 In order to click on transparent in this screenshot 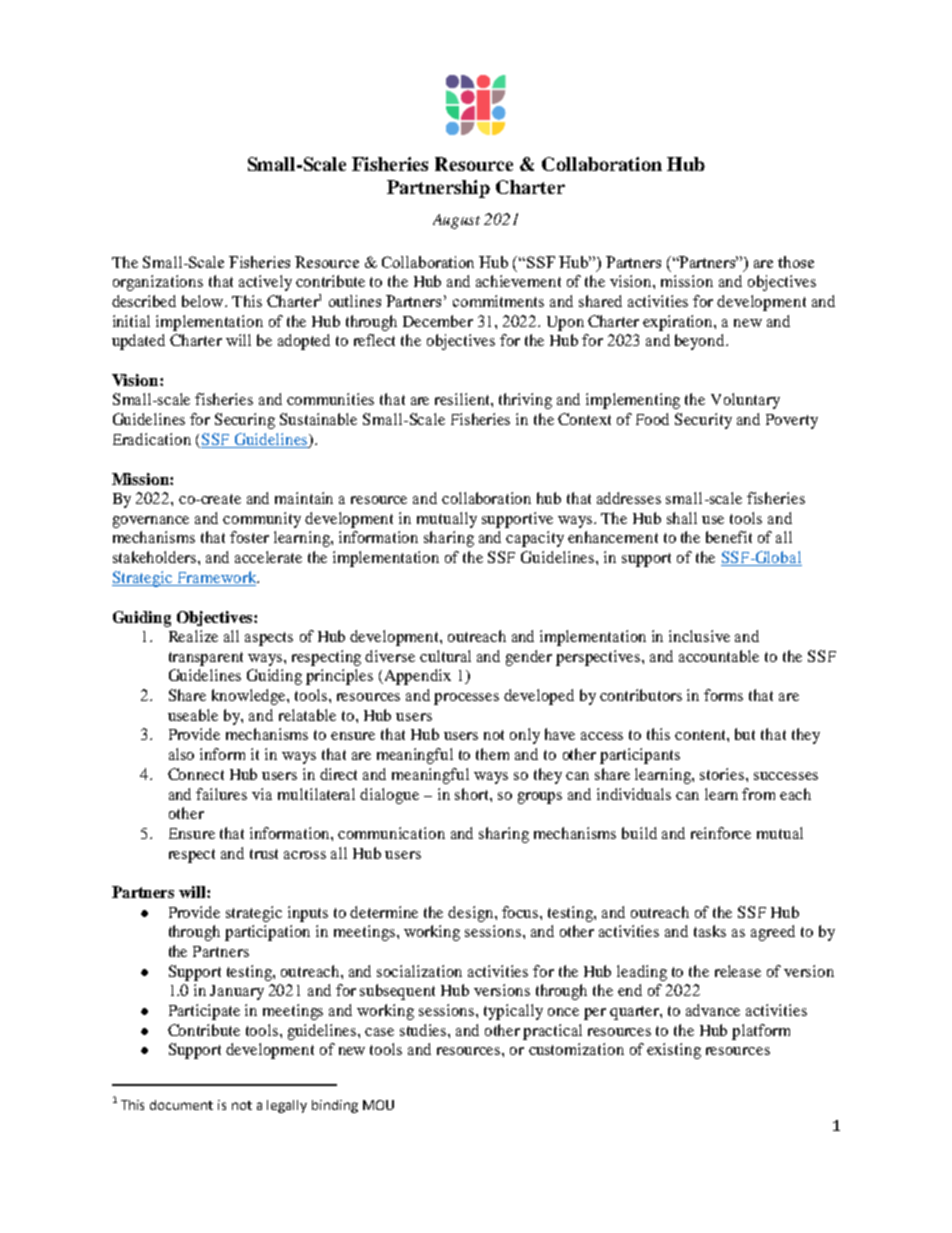, I will do `click(206, 659)`.
